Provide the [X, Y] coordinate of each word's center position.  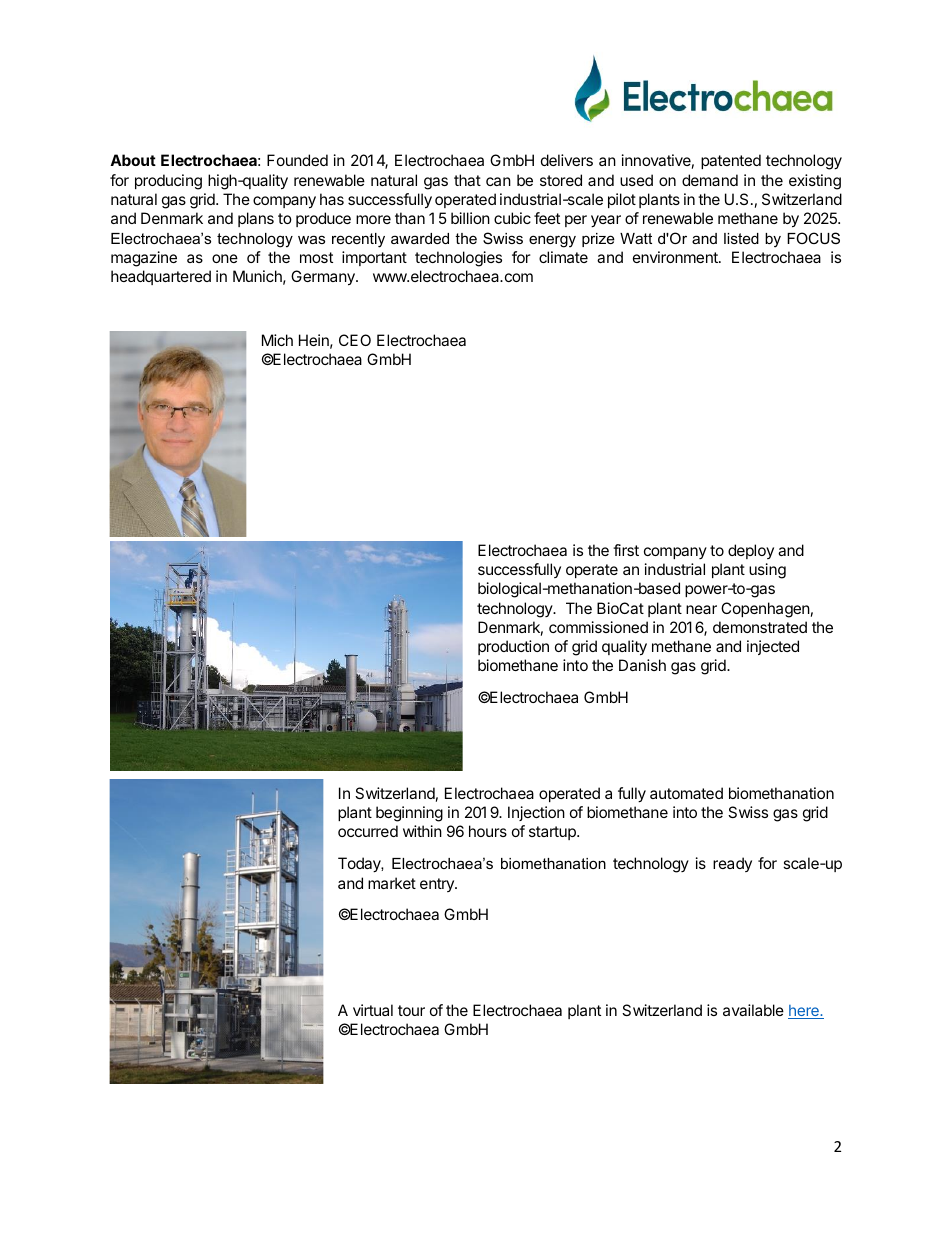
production [513, 647]
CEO [355, 340]
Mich [277, 340]
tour [411, 1010]
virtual [373, 1010]
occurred [368, 831]
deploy [751, 551]
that [467, 180]
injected [773, 647]
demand [710, 180]
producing [168, 182]
